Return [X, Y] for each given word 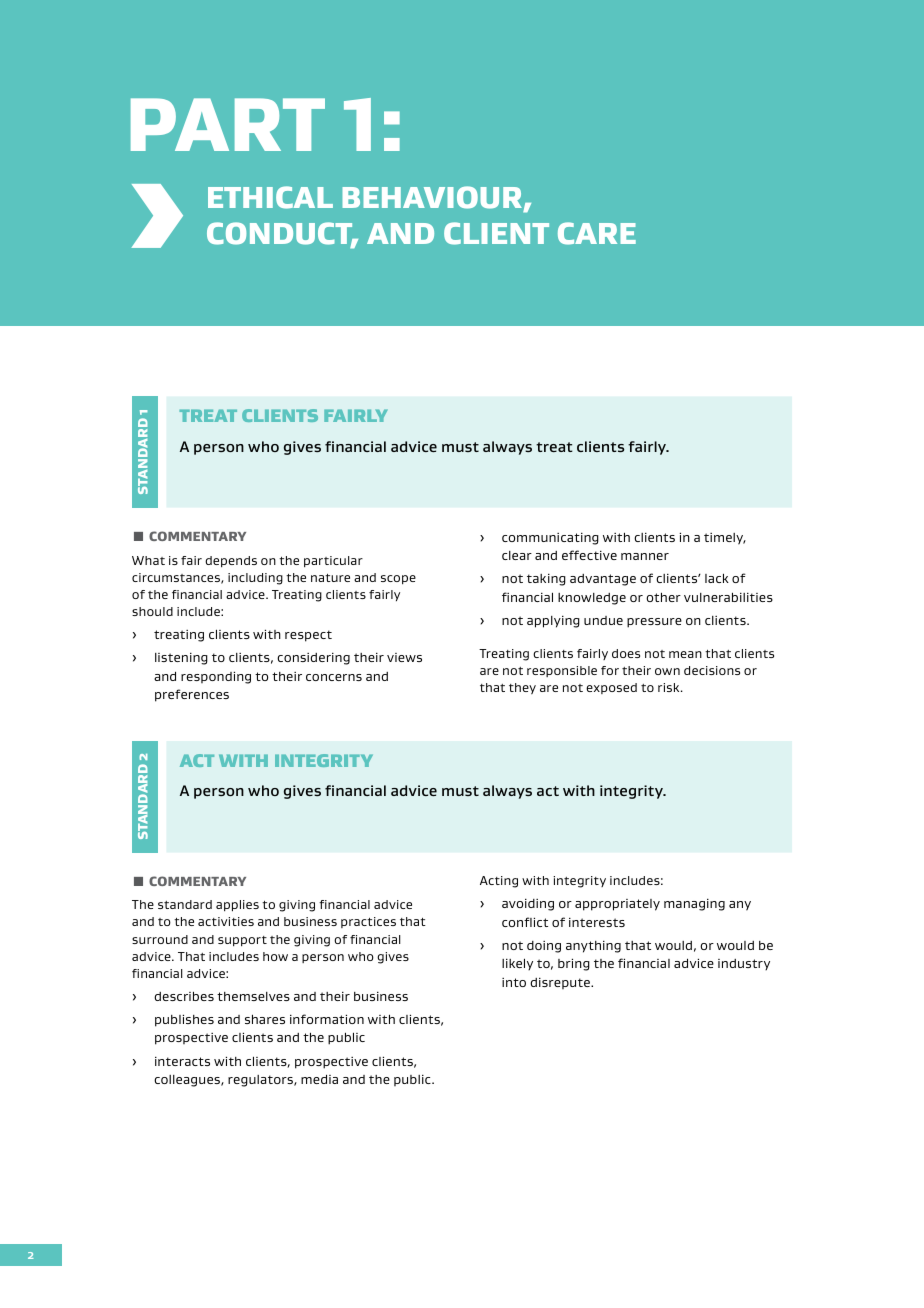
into [514, 982]
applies [237, 906]
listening [181, 659]
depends [231, 561]
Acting [499, 882]
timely [725, 539]
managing [694, 905]
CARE [597, 233]
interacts [182, 1061]
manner [645, 556]
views [404, 657]
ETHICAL [270, 197]
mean [685, 654]
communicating [550, 539]
